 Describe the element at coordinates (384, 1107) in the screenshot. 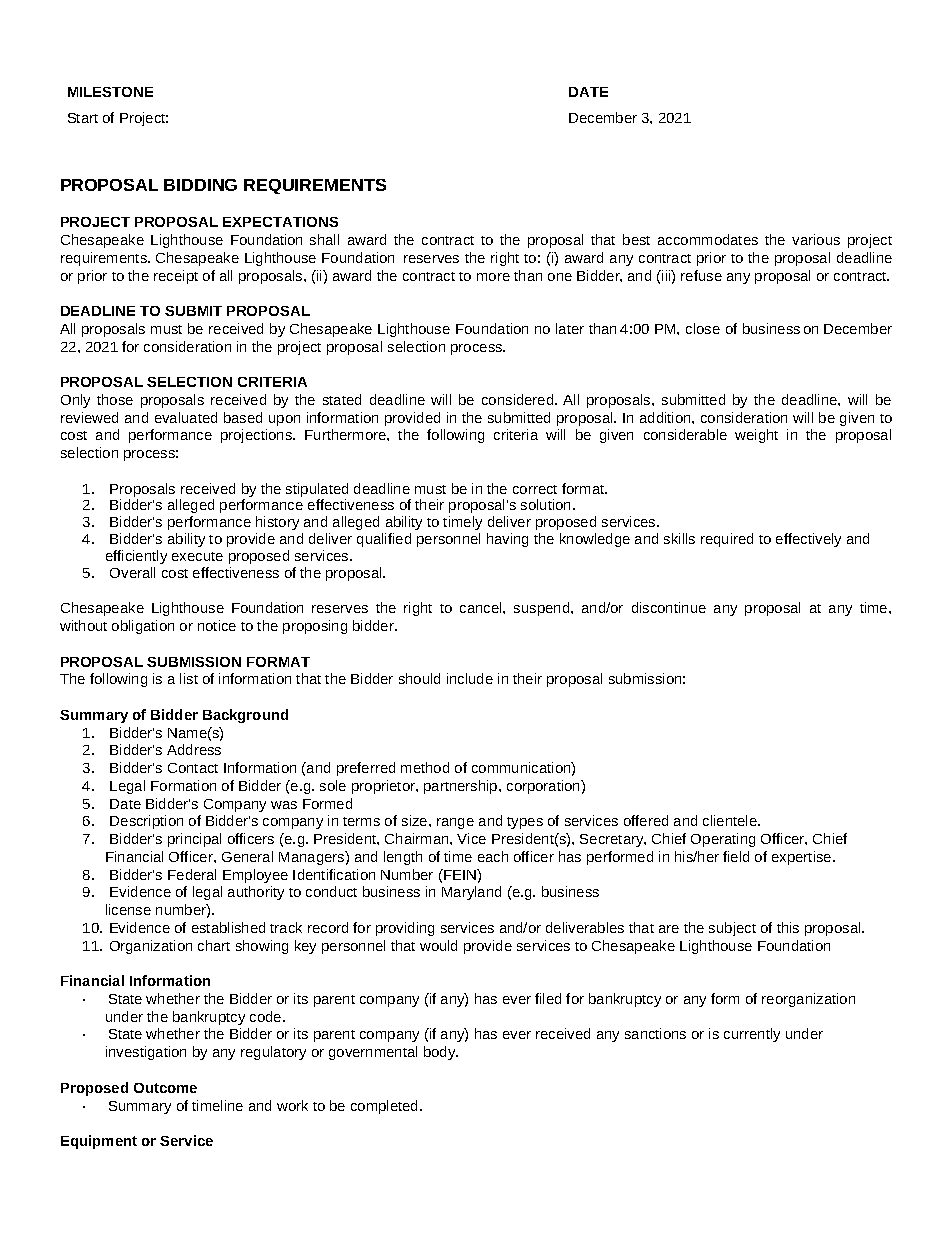

I see `completed` at that location.
